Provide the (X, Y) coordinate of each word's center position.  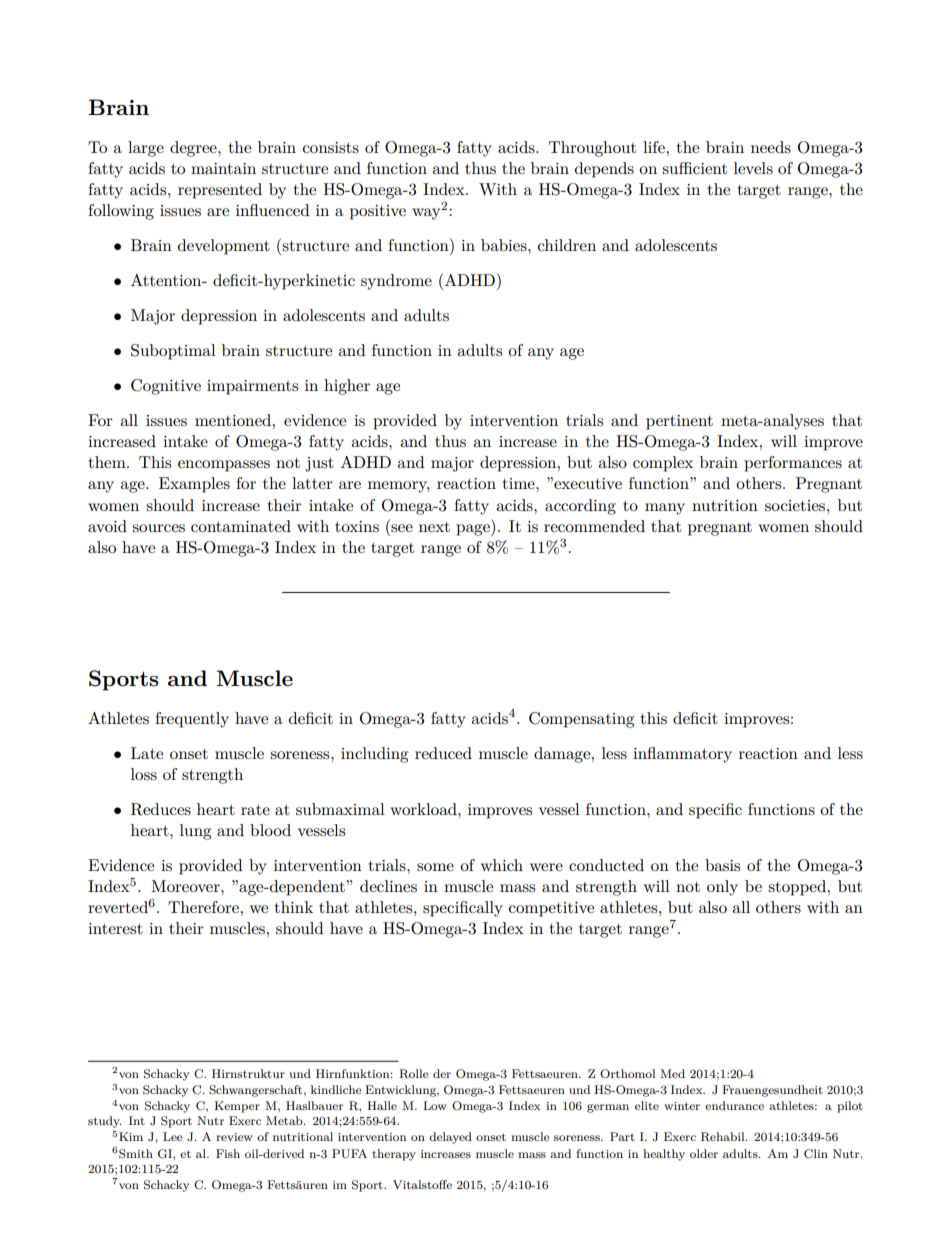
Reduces (161, 809)
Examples (194, 485)
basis (722, 865)
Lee (173, 1136)
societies (796, 505)
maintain (223, 168)
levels (753, 168)
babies (505, 245)
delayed (450, 1138)
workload (424, 809)
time (519, 483)
